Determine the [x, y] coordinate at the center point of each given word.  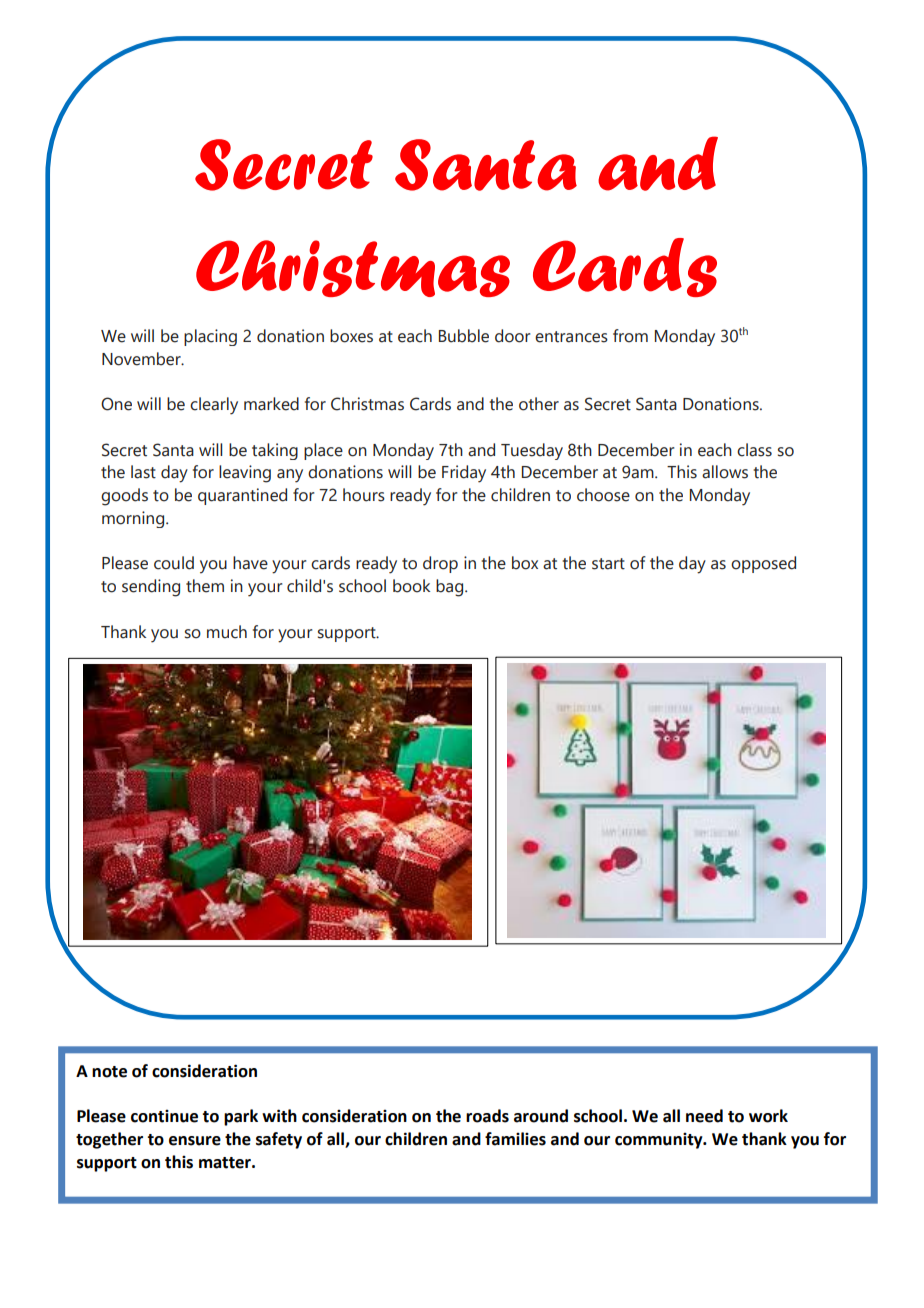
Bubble [464, 336]
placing [210, 337]
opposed [763, 564]
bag [451, 588]
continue [164, 1116]
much [227, 632]
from [630, 336]
